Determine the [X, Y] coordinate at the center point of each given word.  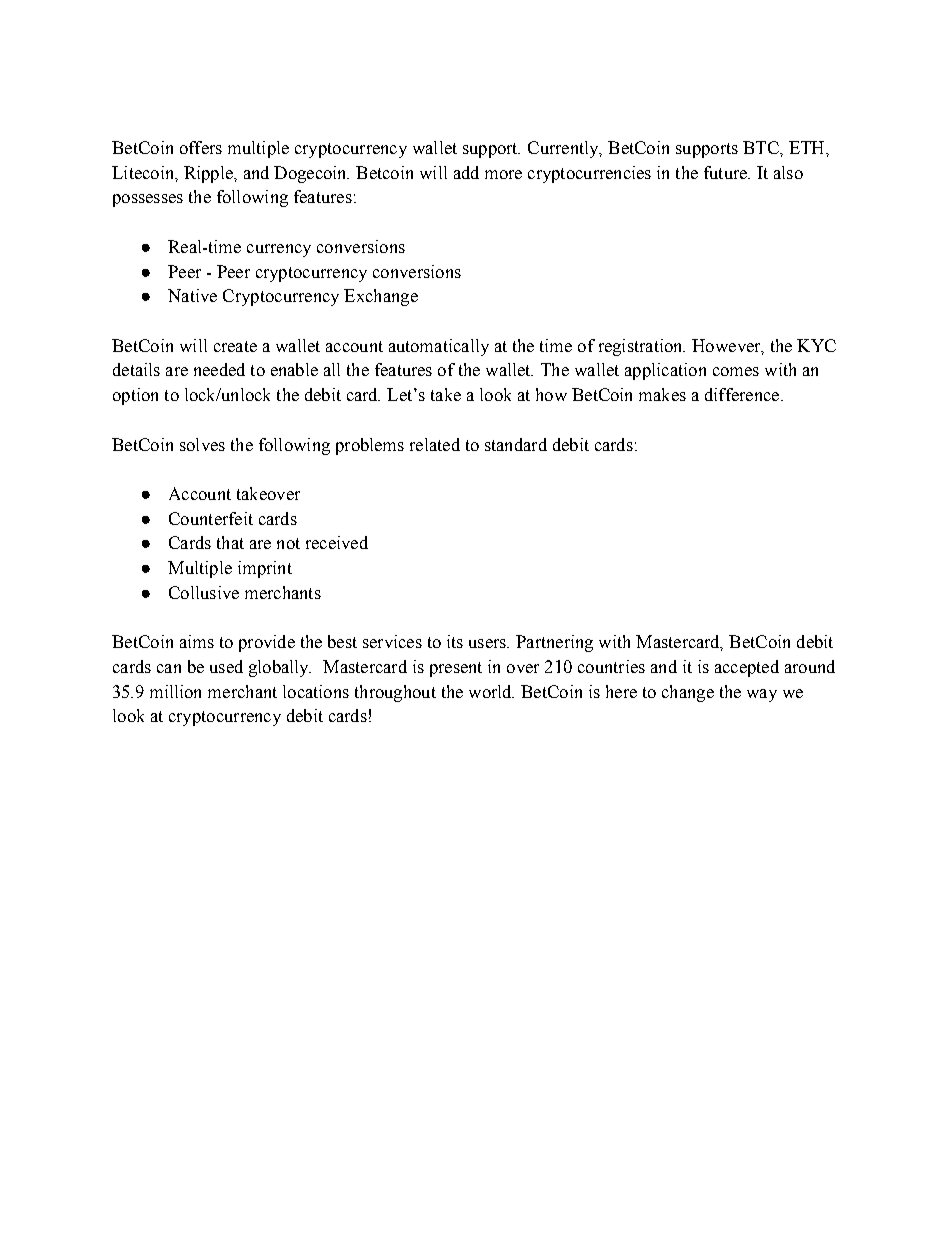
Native [192, 295]
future [726, 172]
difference [743, 394]
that [230, 542]
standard [516, 444]
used [226, 666]
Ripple [209, 174]
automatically [439, 347]
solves [202, 444]
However [727, 346]
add [466, 172]
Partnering [554, 643]
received [337, 542]
